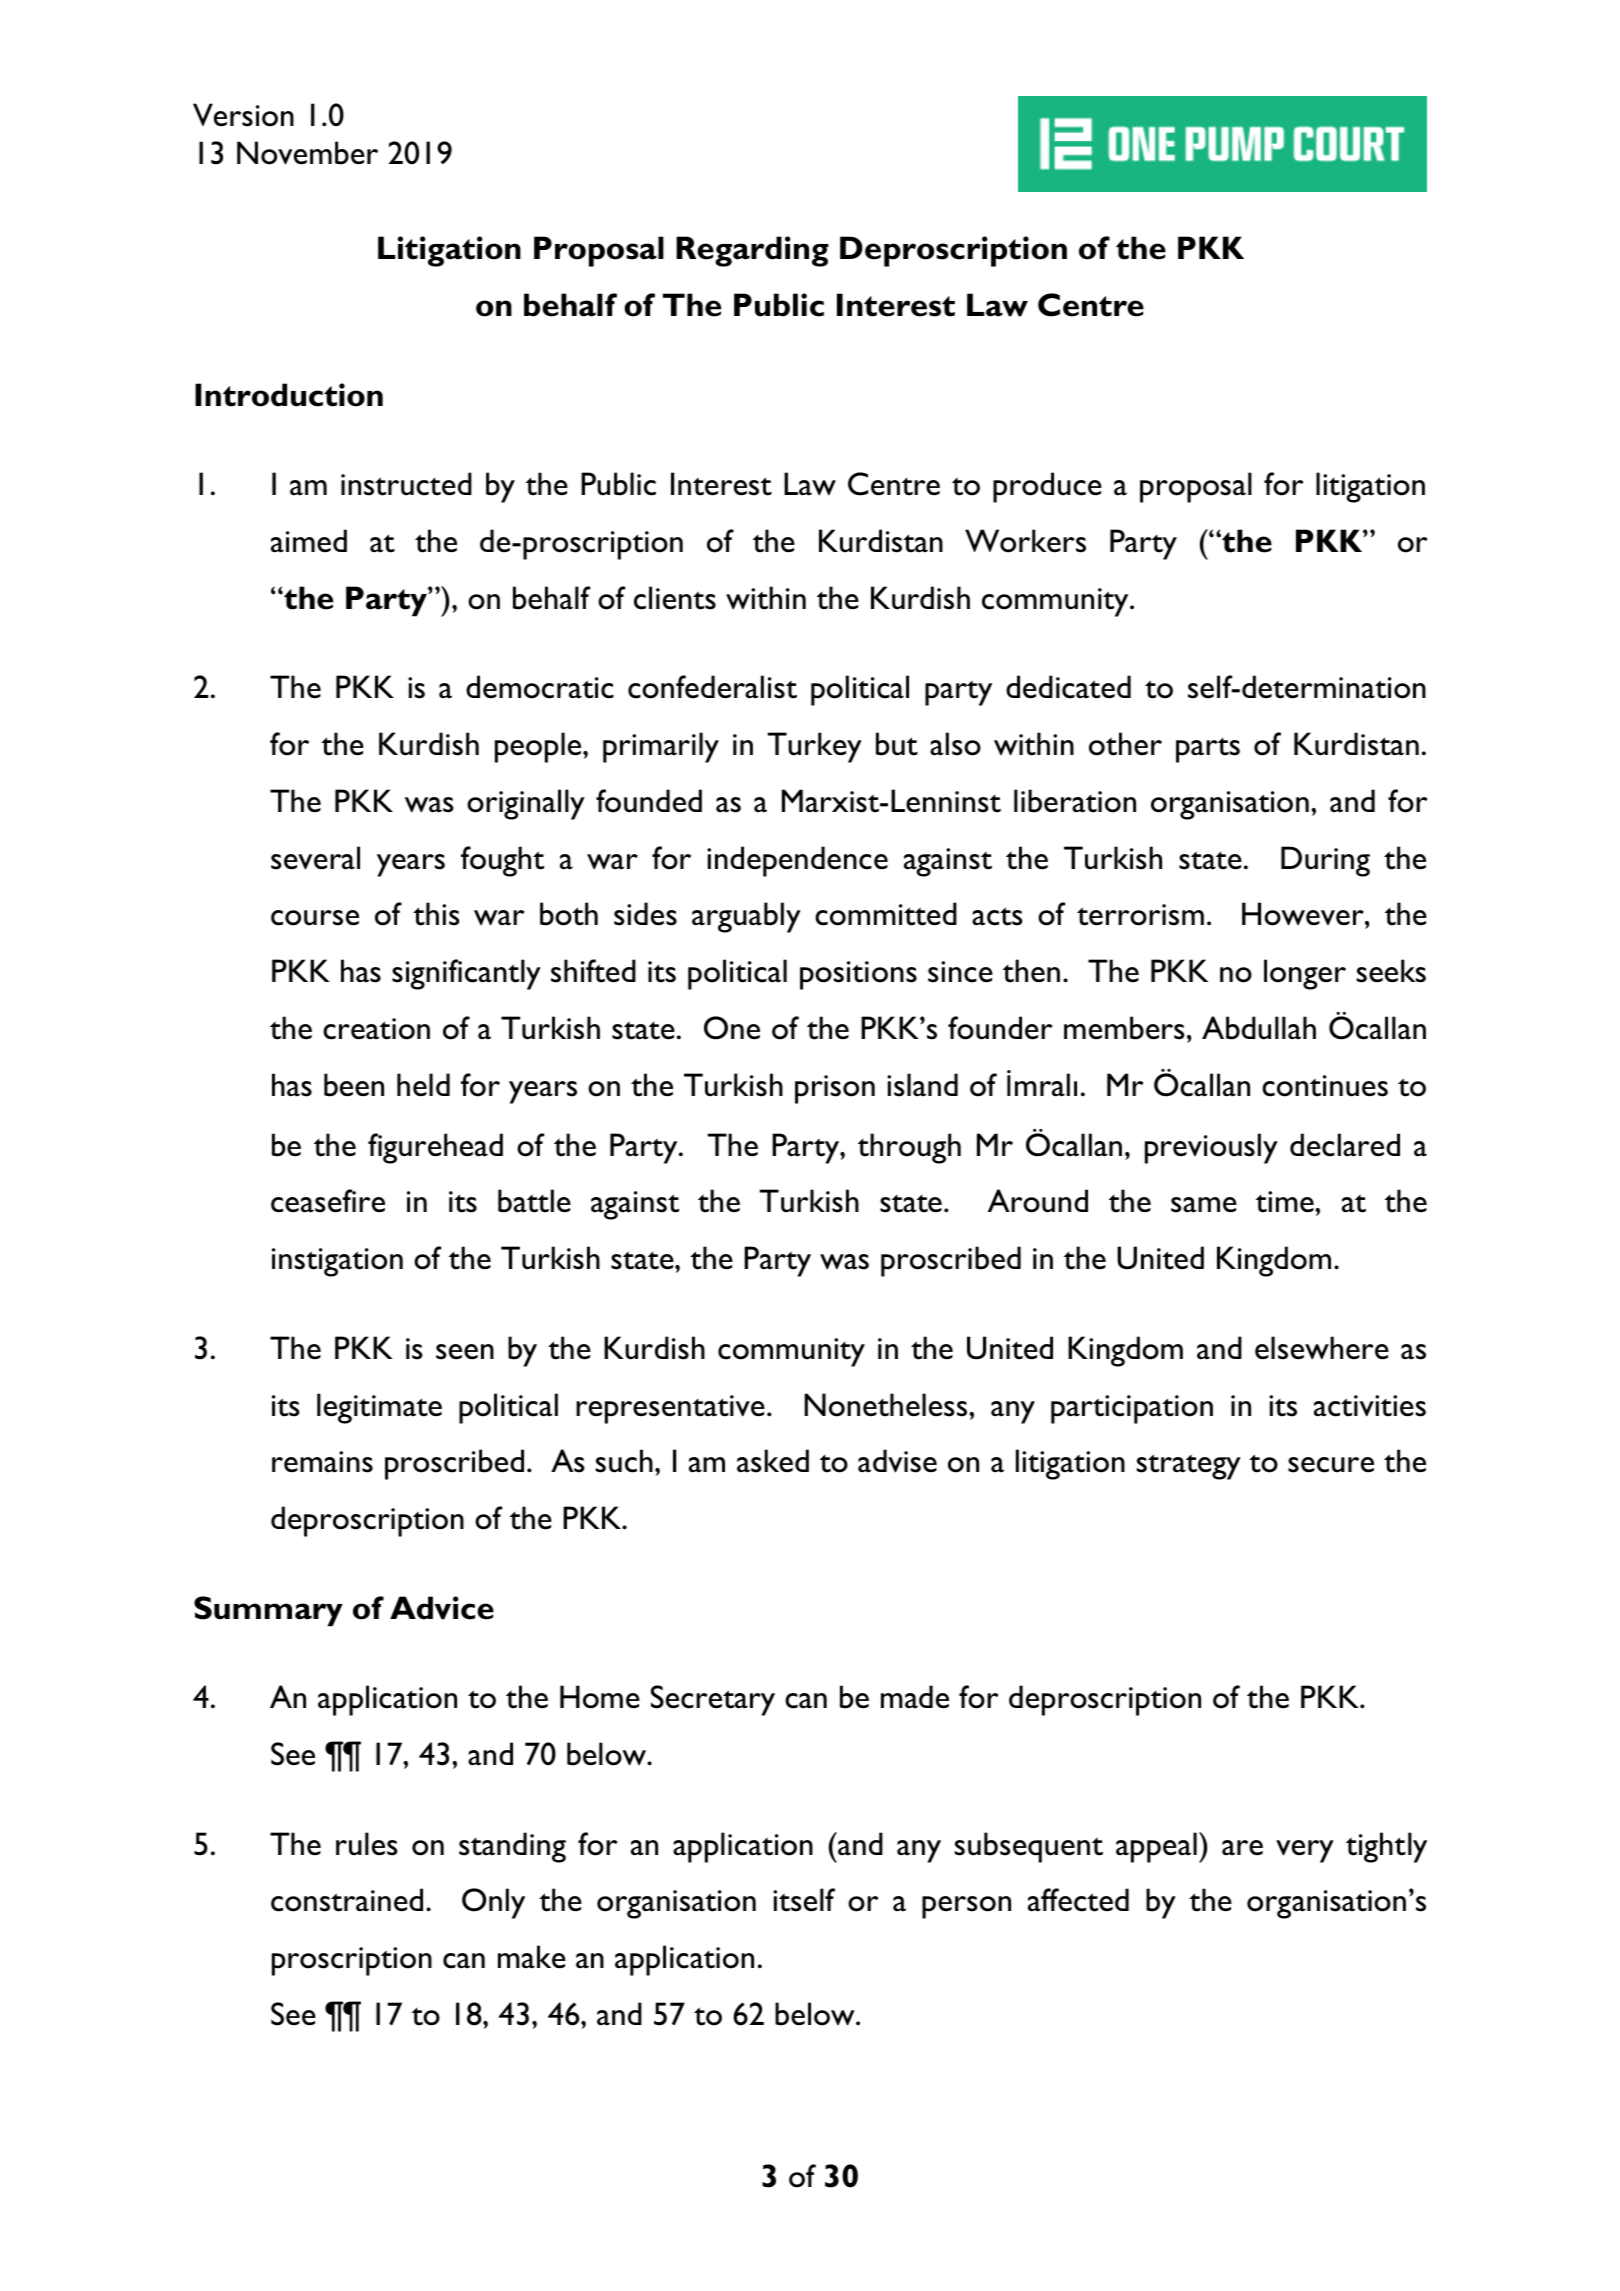 The width and height of the screenshot is (1620, 2291). Describe the element at coordinates (315, 858) in the screenshot. I see `several` at that location.
